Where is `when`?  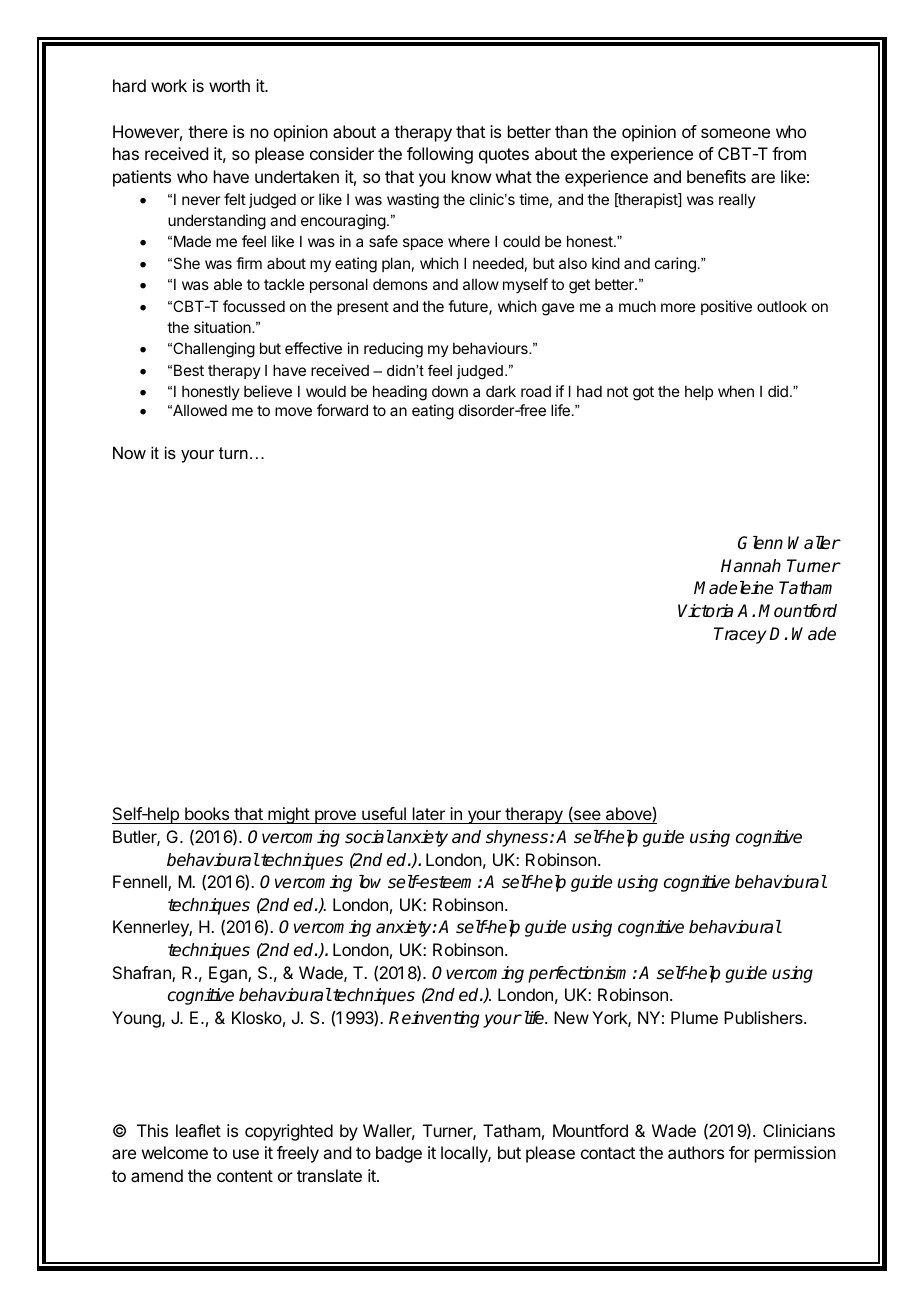
when is located at coordinates (736, 391).
